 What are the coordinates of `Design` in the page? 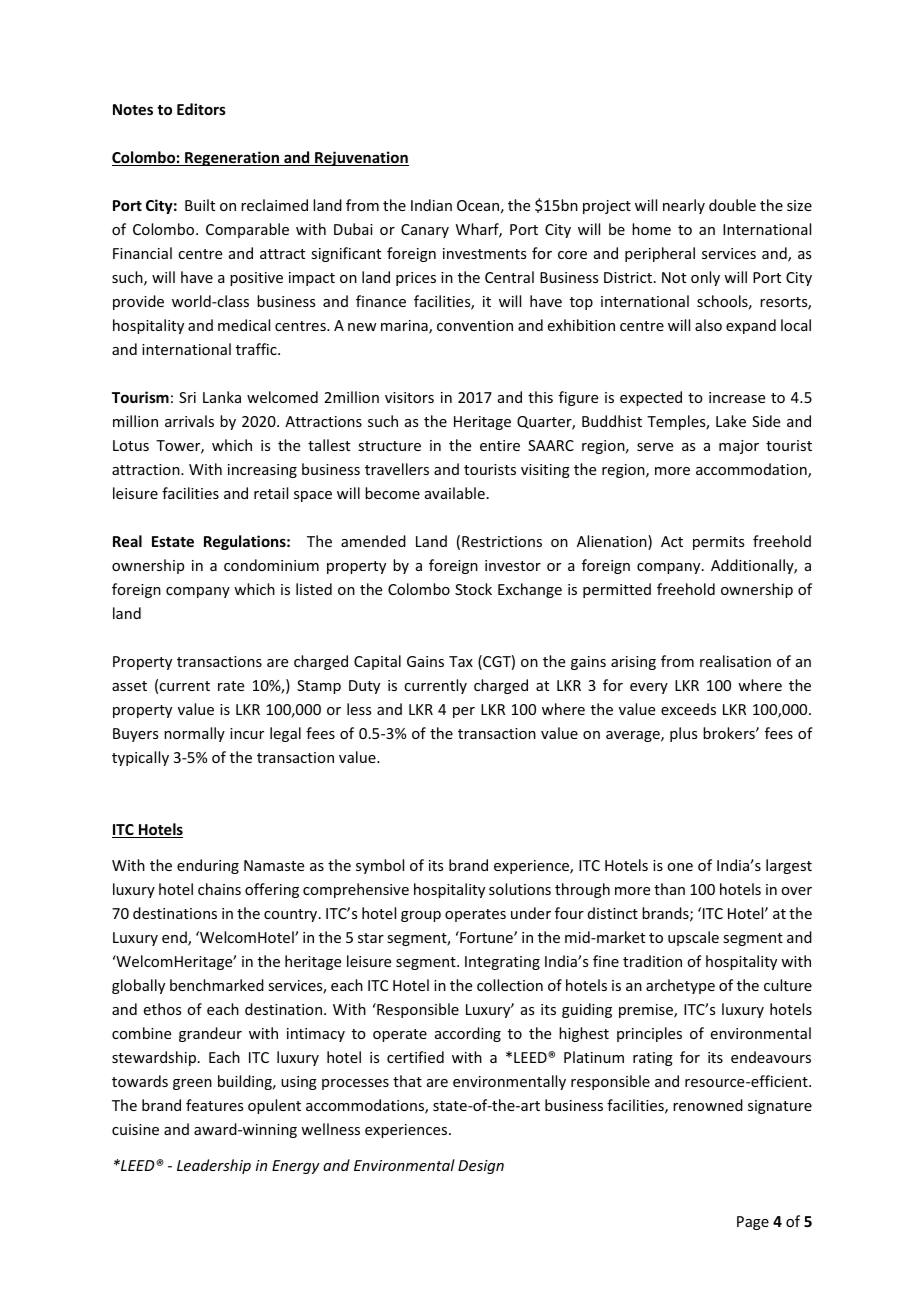 It's located at (481, 1167).
